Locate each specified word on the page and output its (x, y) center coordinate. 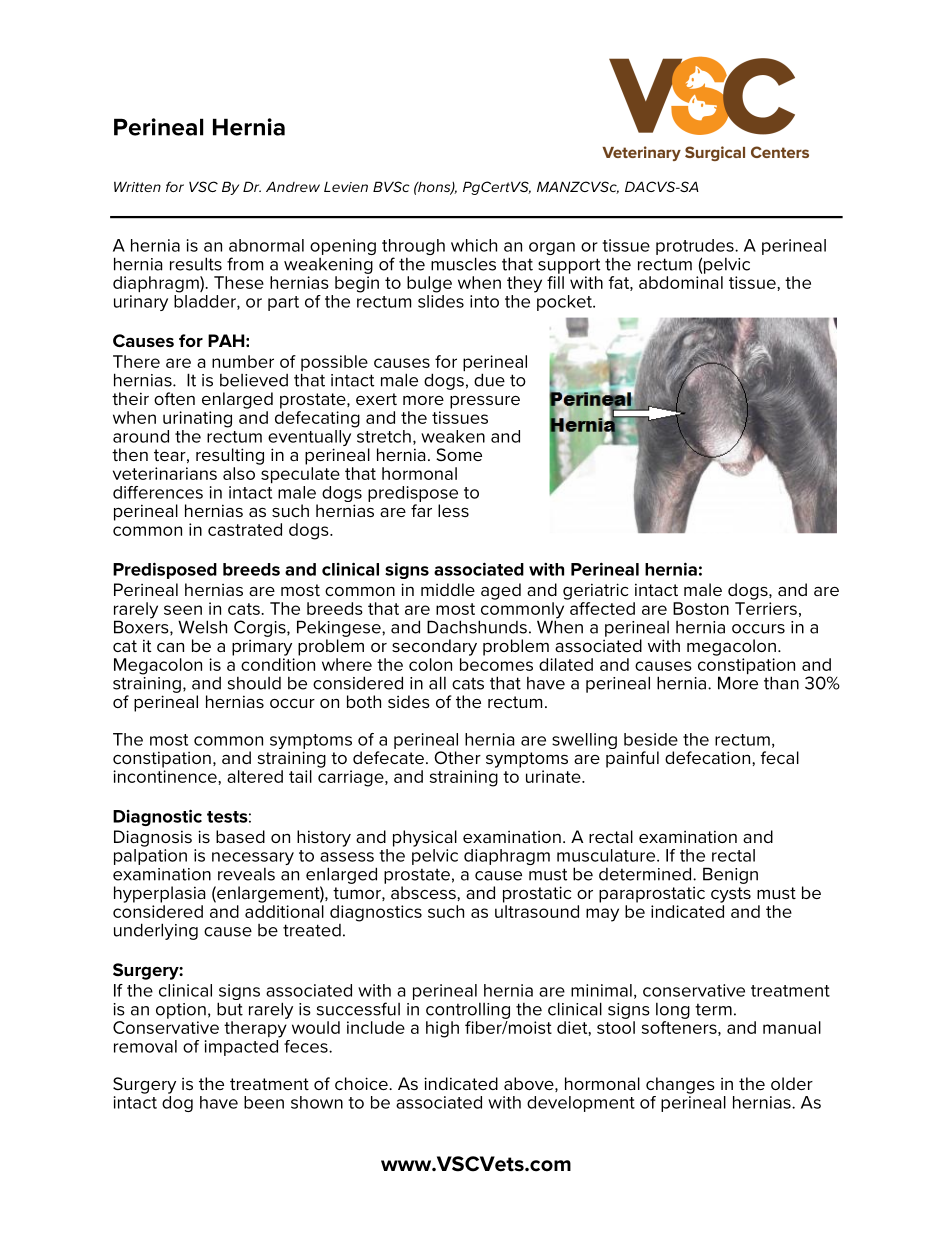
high (442, 1029)
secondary (434, 647)
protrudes (696, 247)
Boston (701, 608)
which (474, 245)
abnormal (266, 245)
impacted (241, 1048)
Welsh (202, 627)
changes (680, 1085)
